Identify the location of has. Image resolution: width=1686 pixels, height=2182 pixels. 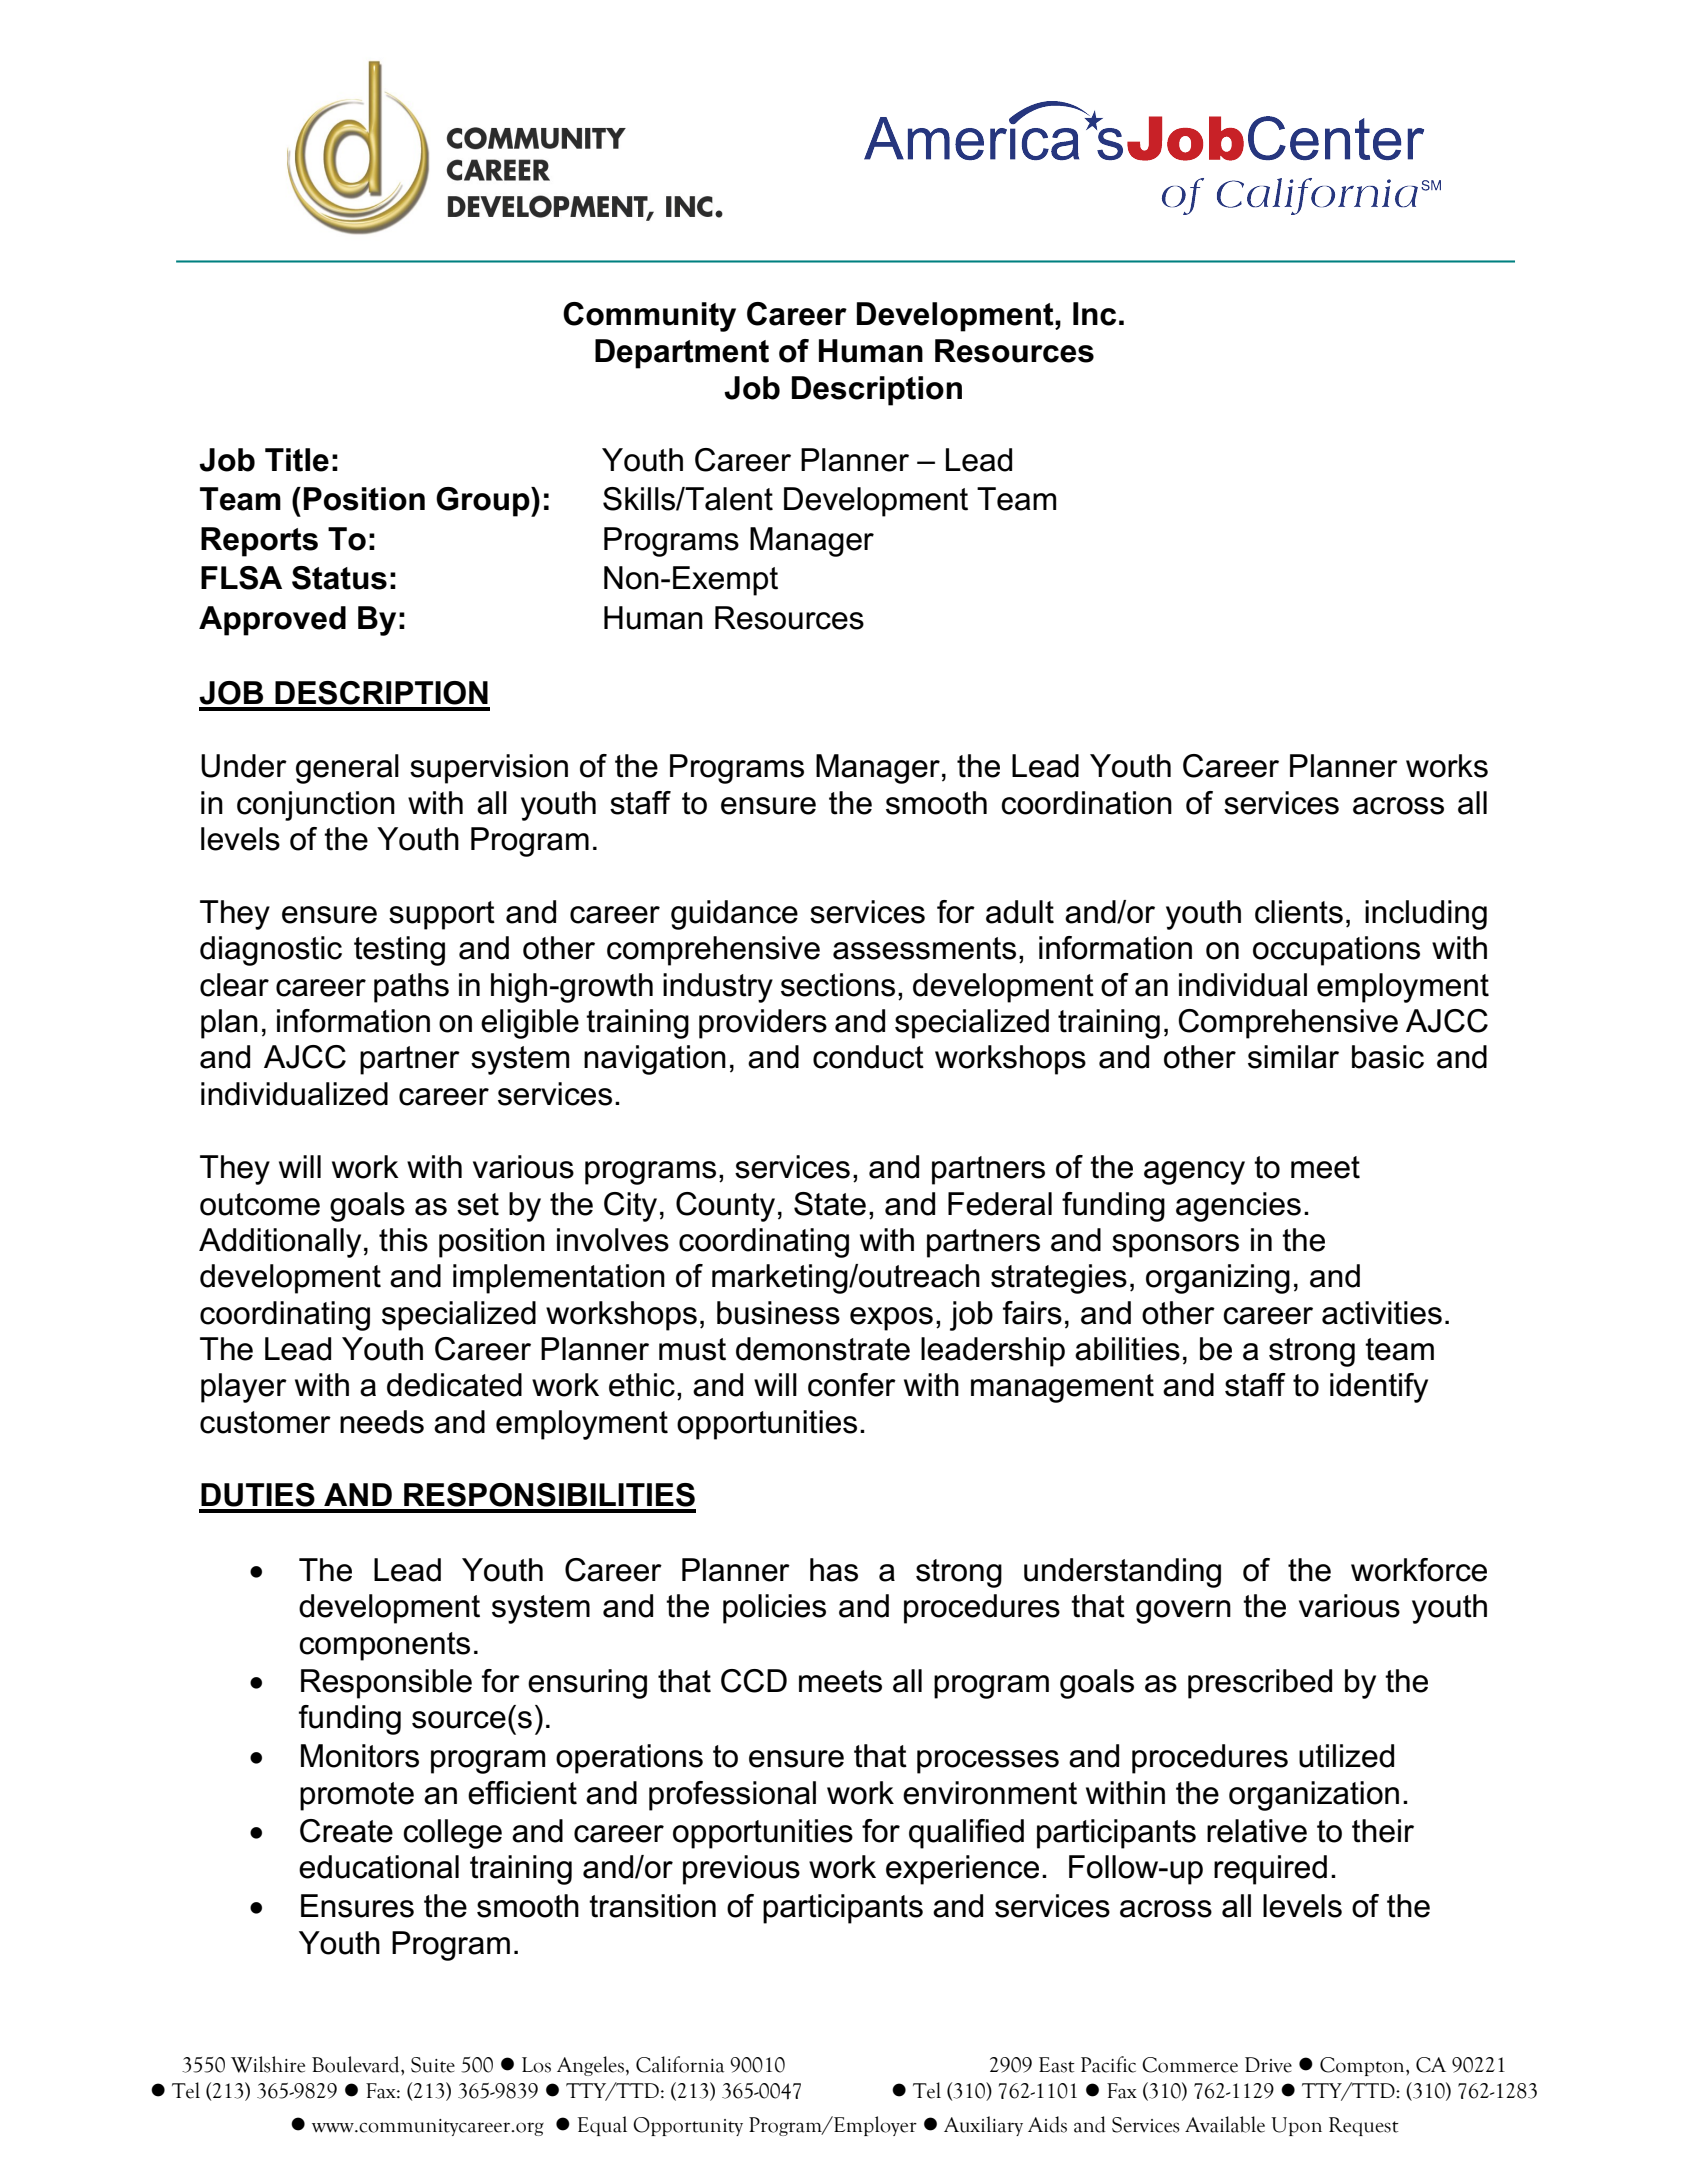
(834, 1570).
